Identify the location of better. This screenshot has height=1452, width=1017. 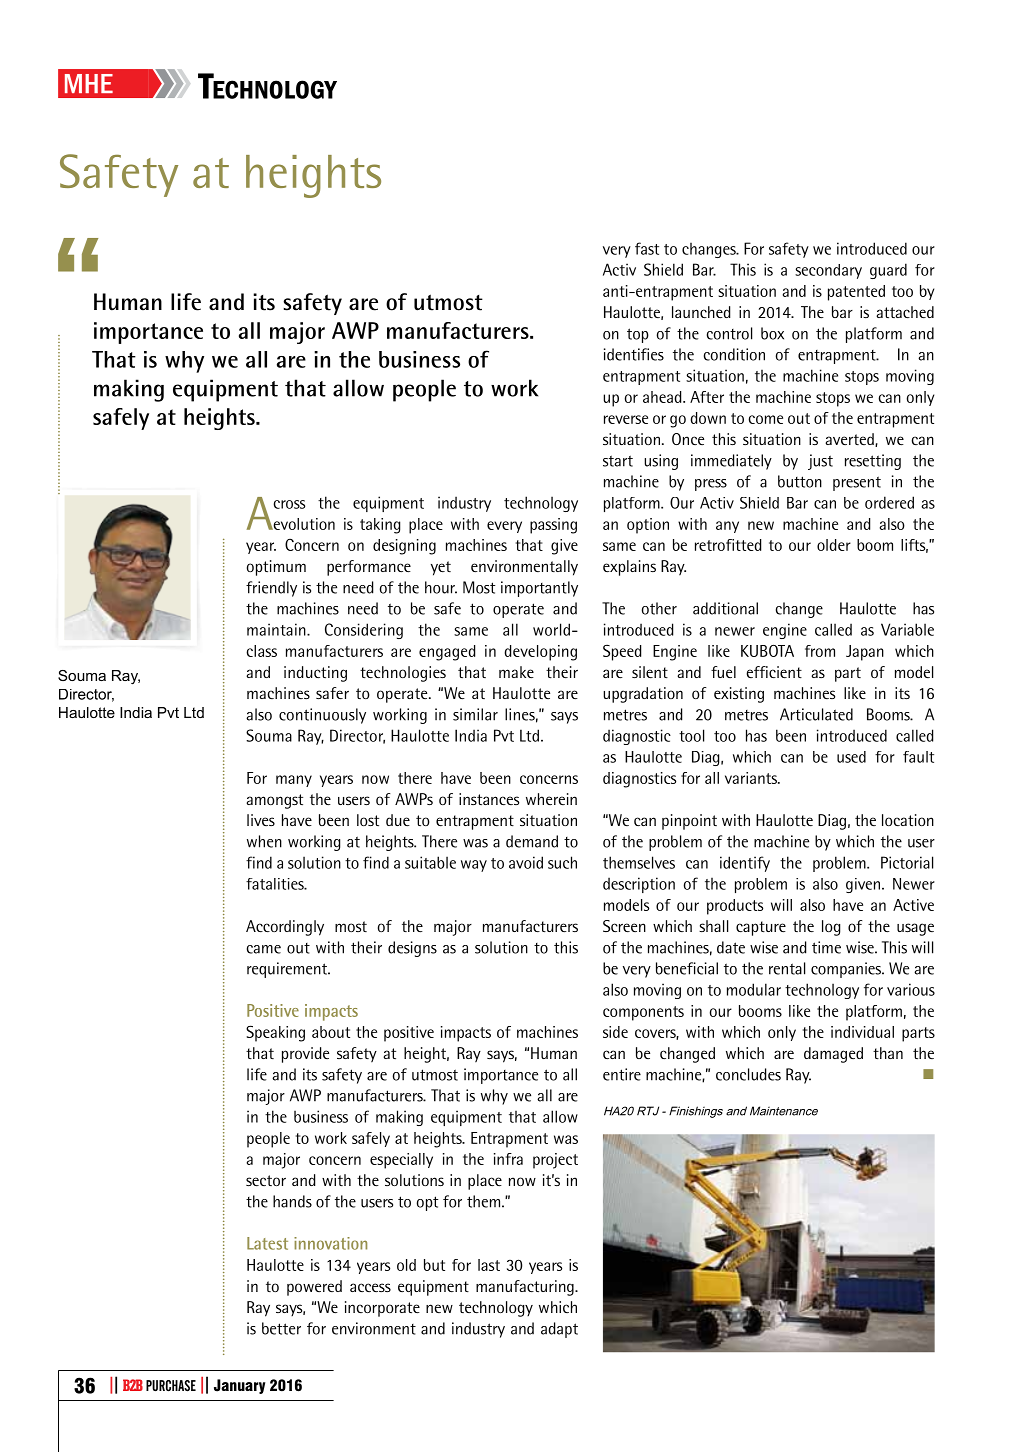
(281, 1328).
